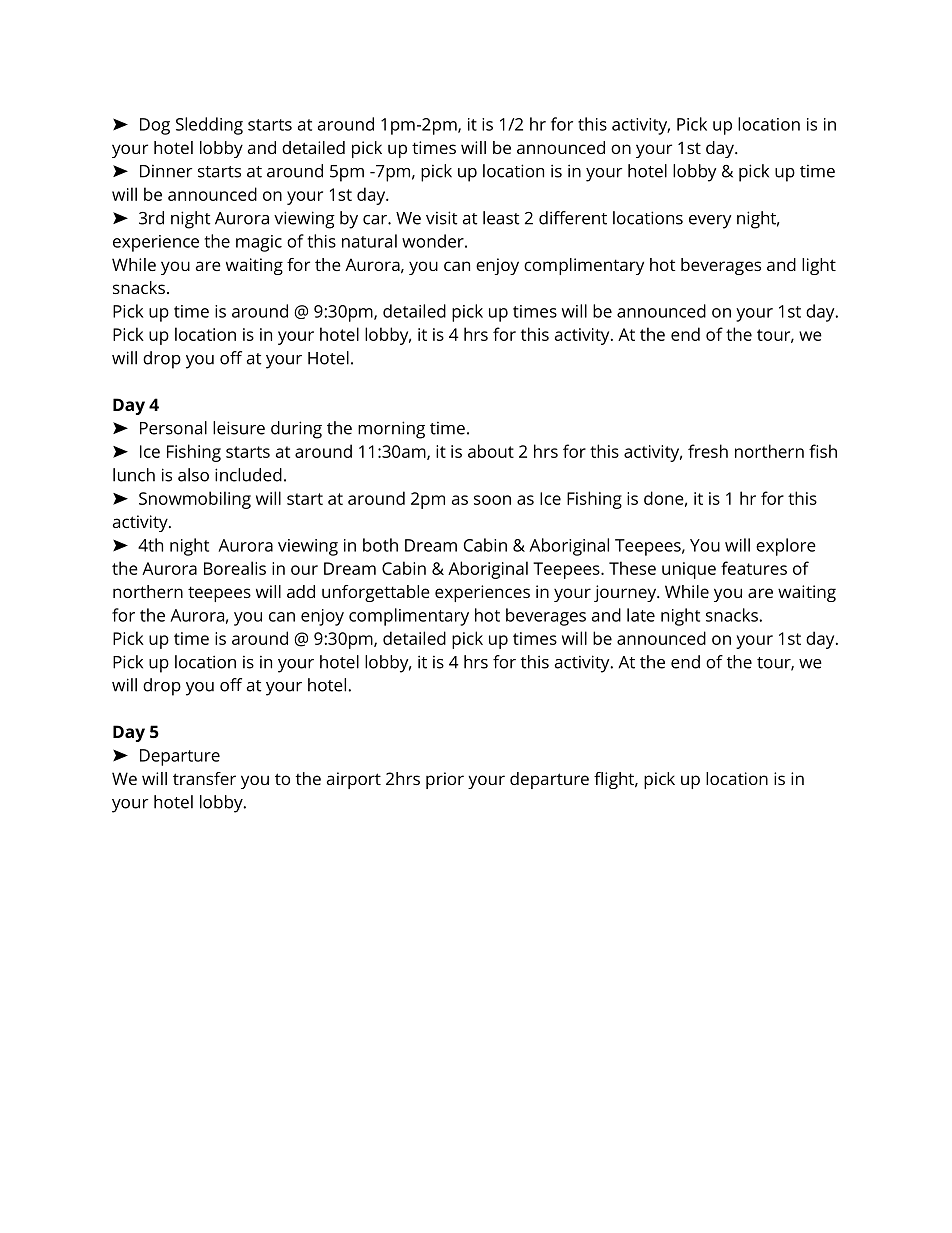 This page has width=952, height=1233. Describe the element at coordinates (259, 243) in the page. I see `magic` at that location.
